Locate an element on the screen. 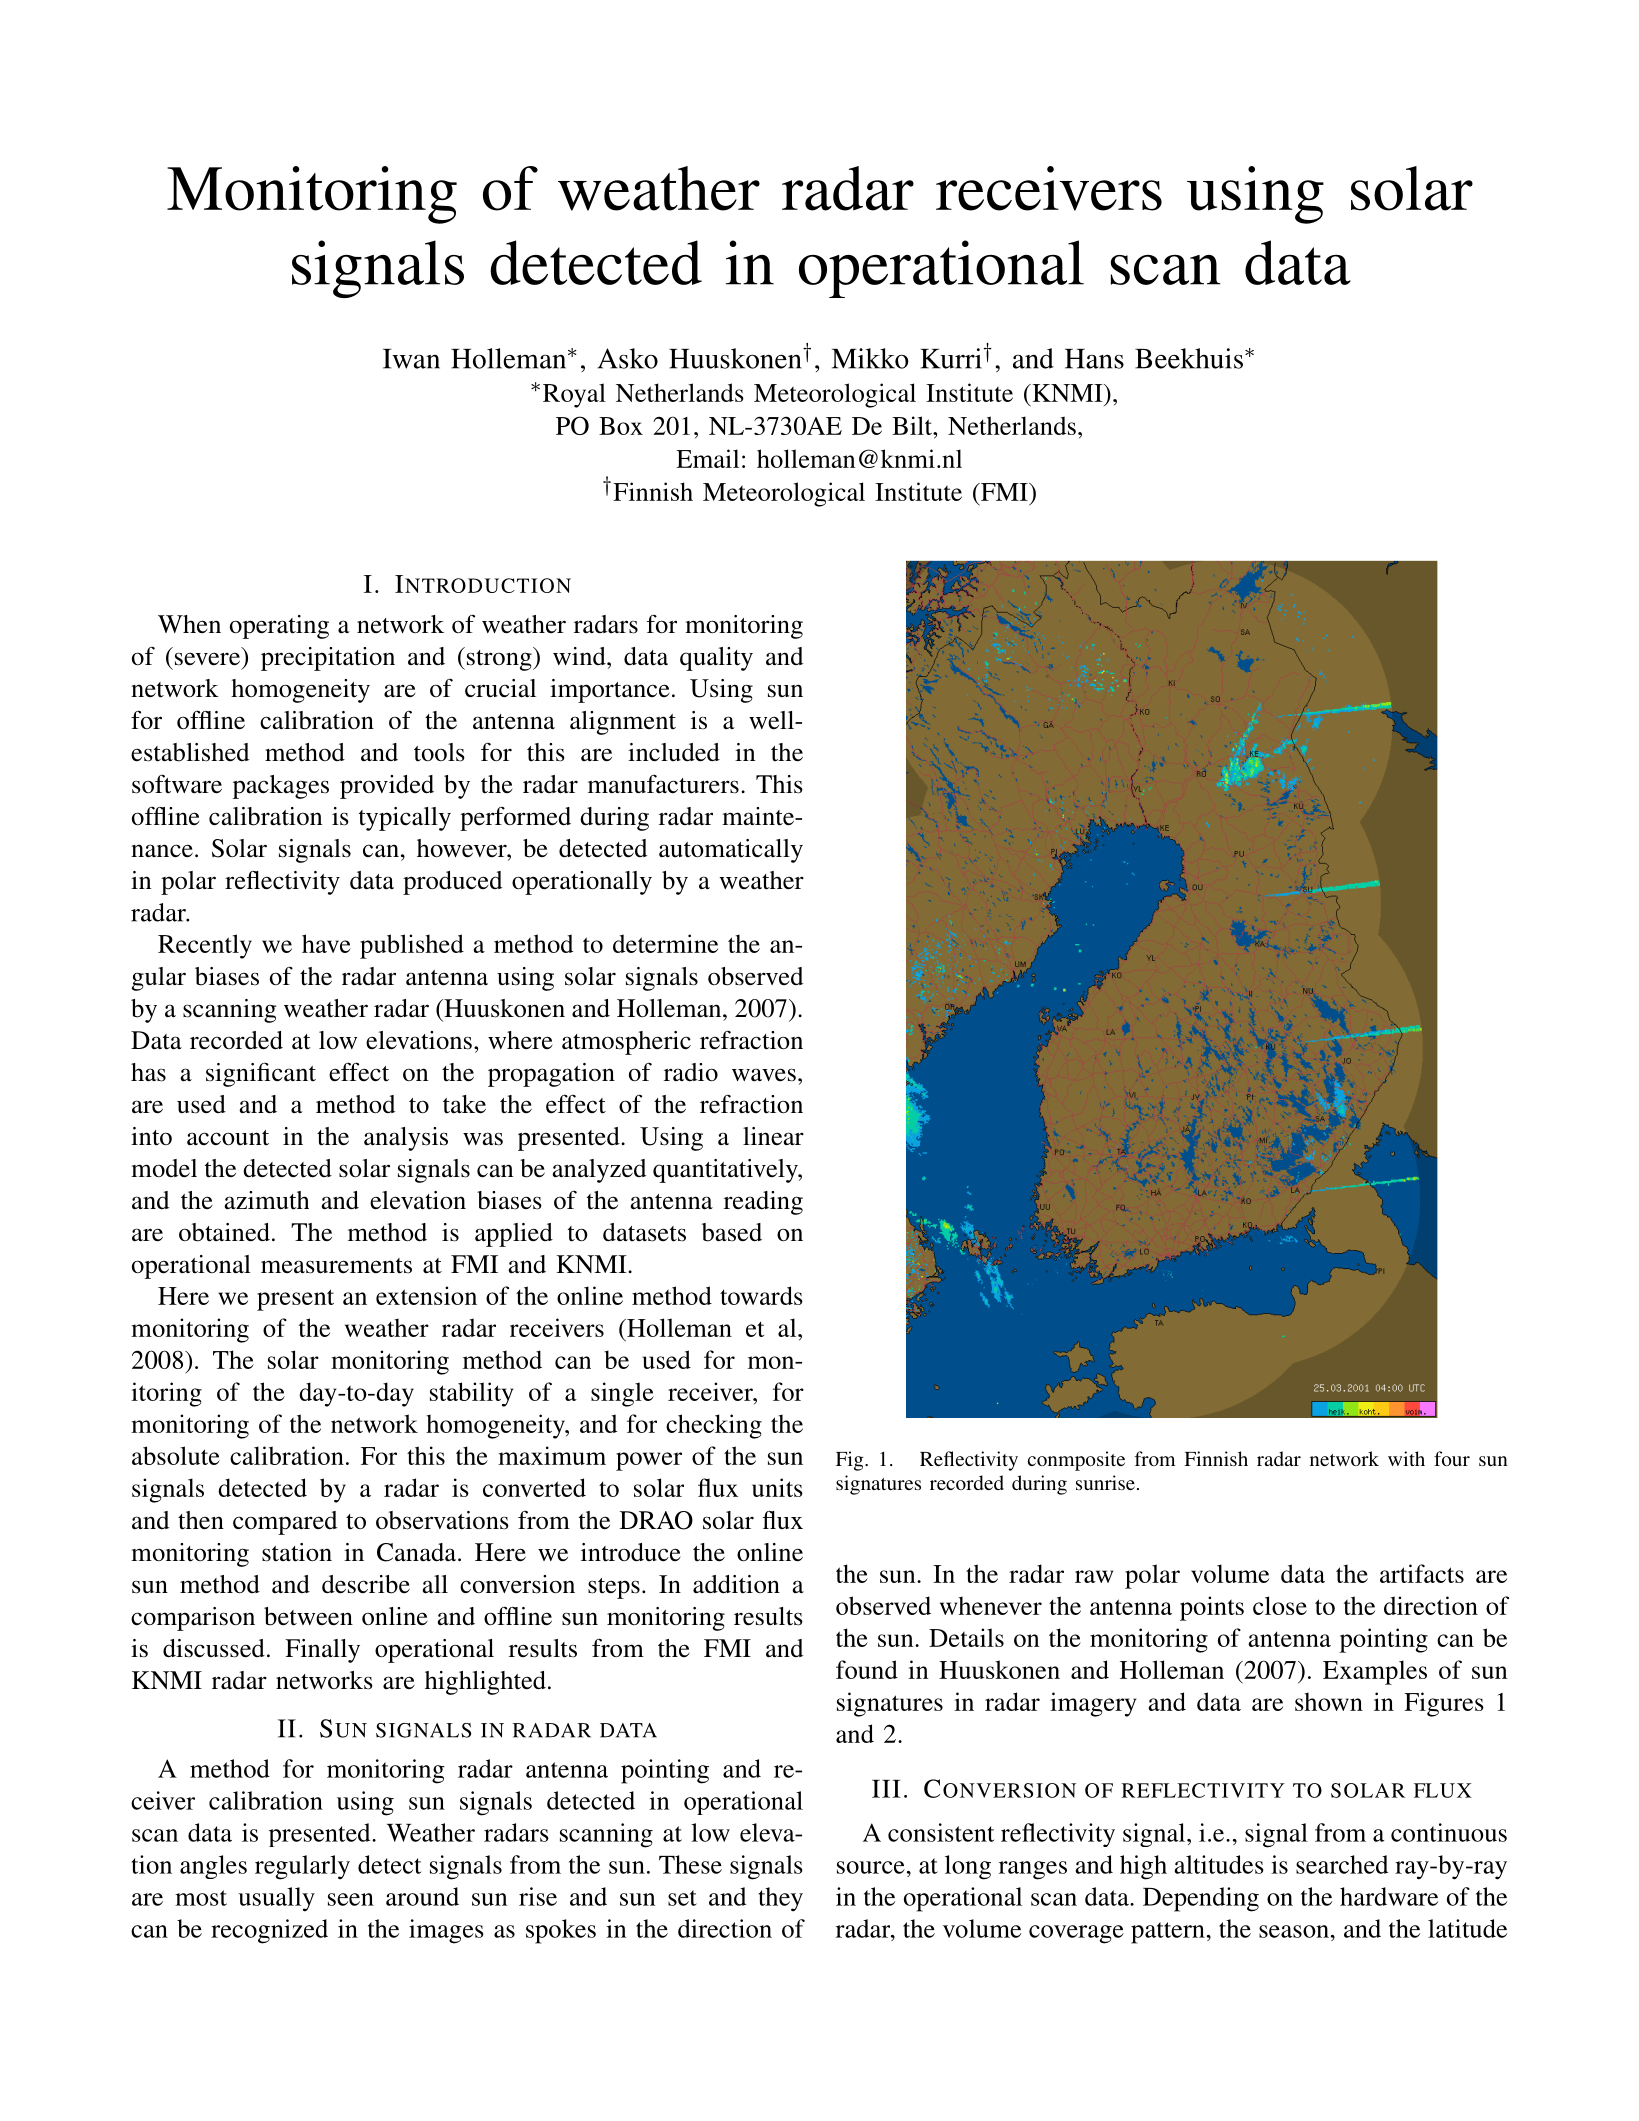 This screenshot has height=2121, width=1639. usually is located at coordinates (276, 1899).
